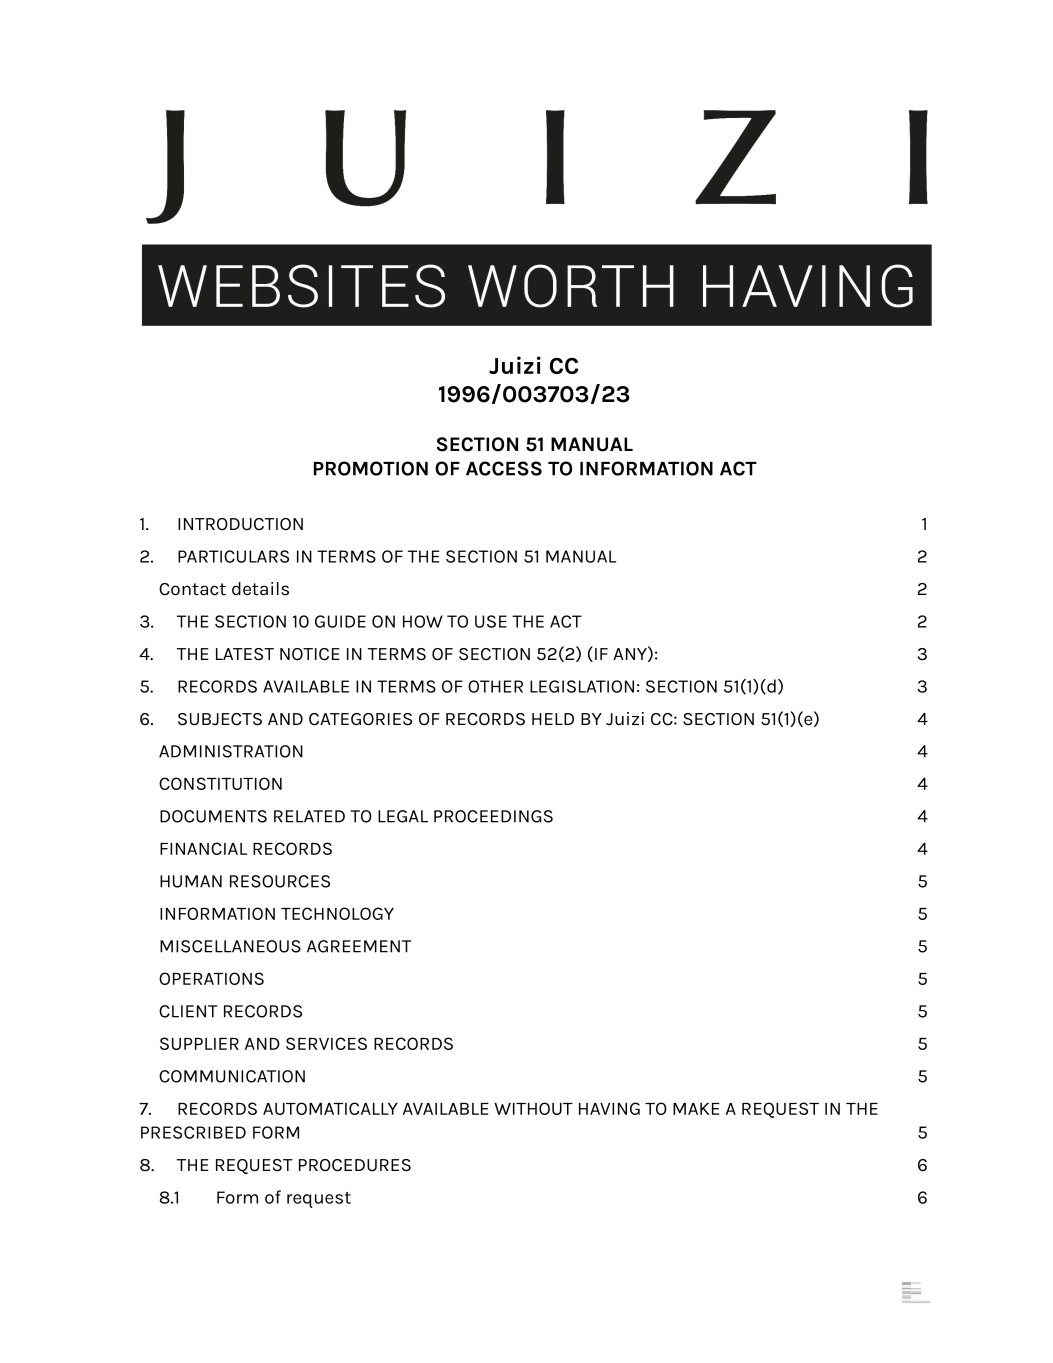 The image size is (1053, 1363). I want to click on PRESCRIBED, so click(193, 1132).
